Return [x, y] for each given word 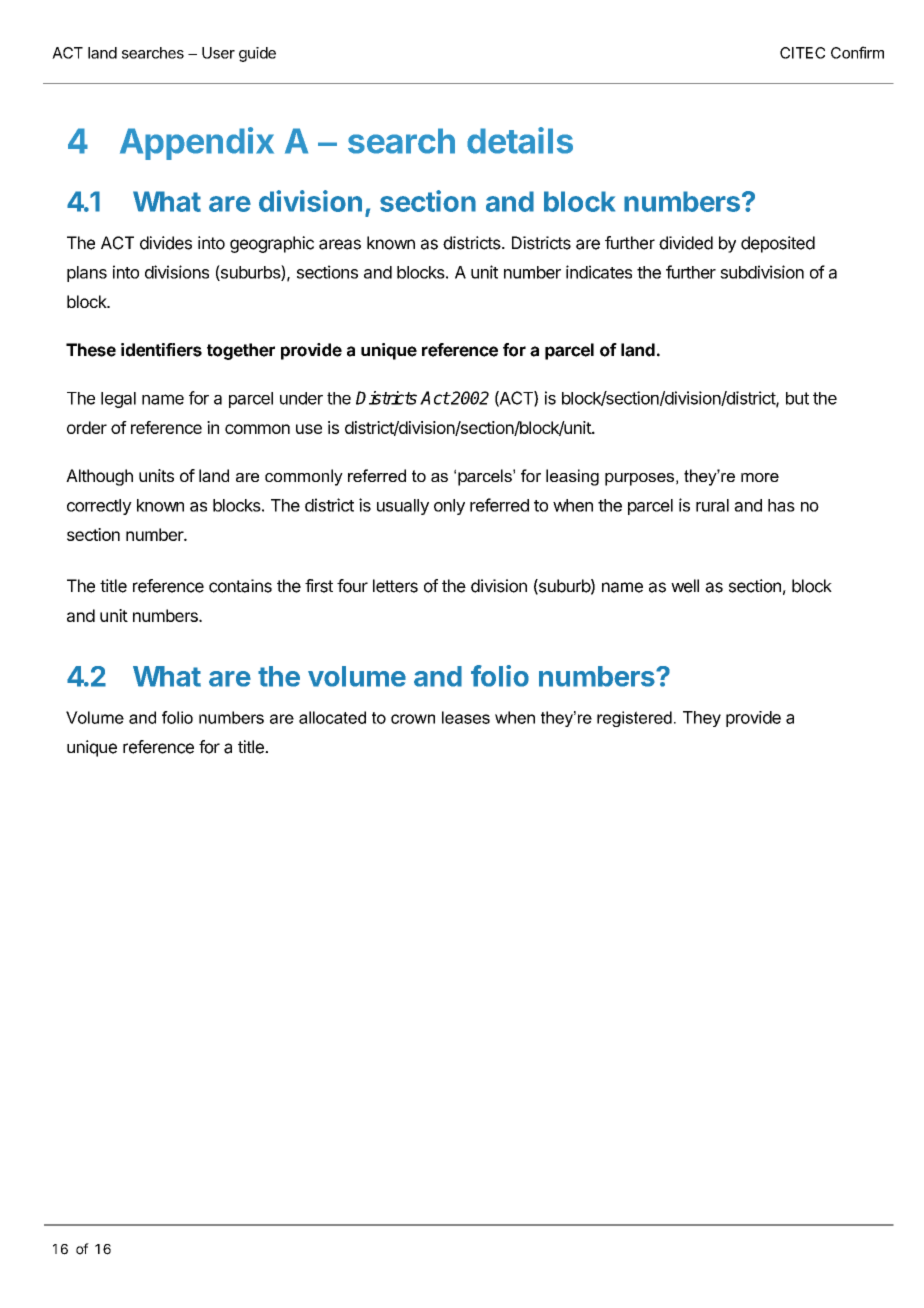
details [520, 140]
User [218, 53]
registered [634, 719]
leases [466, 717]
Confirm [857, 52]
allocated [332, 717]
